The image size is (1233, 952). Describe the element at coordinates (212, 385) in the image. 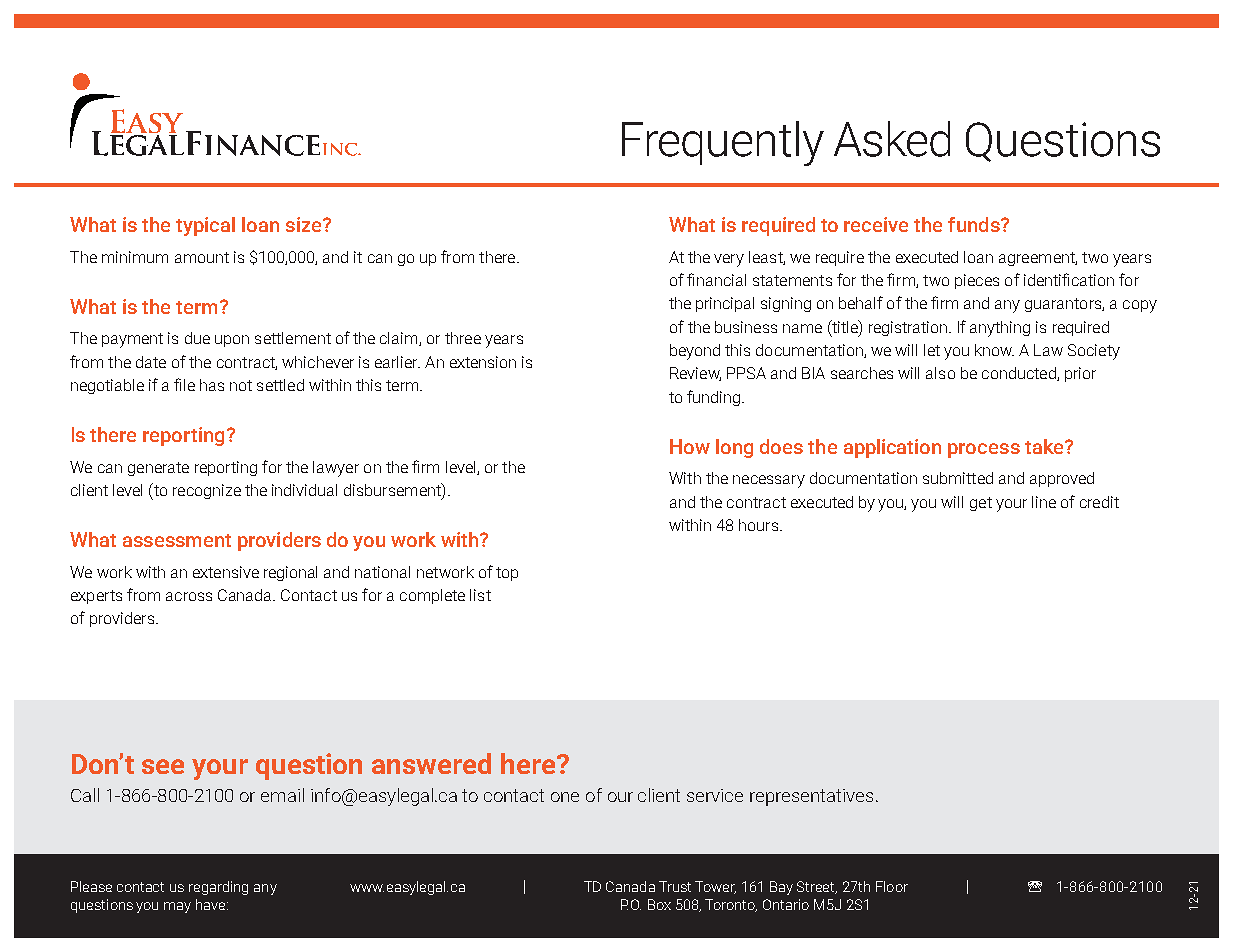

I see `has` at that location.
